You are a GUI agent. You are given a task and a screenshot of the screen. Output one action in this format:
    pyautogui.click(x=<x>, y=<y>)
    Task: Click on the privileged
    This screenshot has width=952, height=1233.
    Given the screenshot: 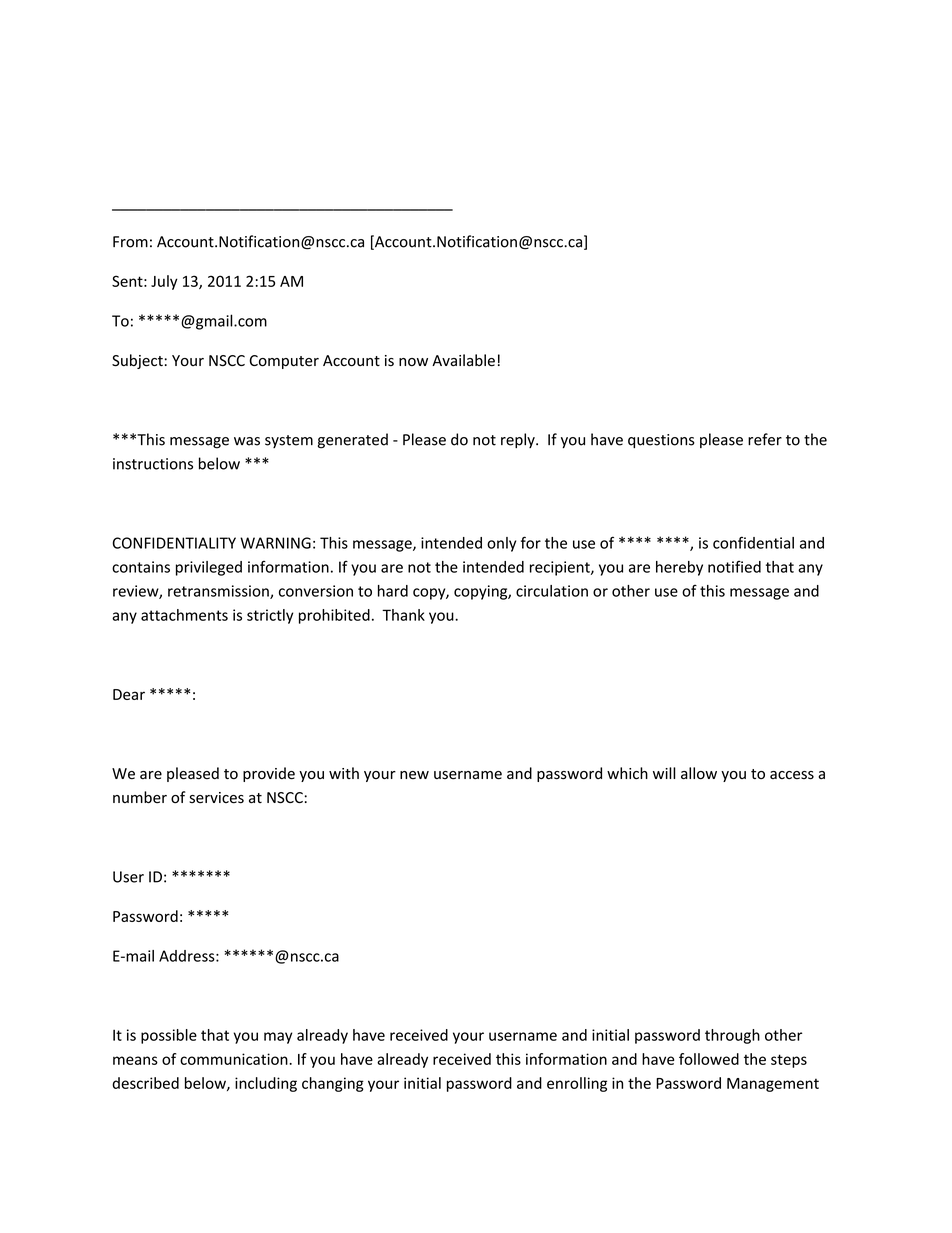 What is the action you would take?
    pyautogui.click(x=209, y=568)
